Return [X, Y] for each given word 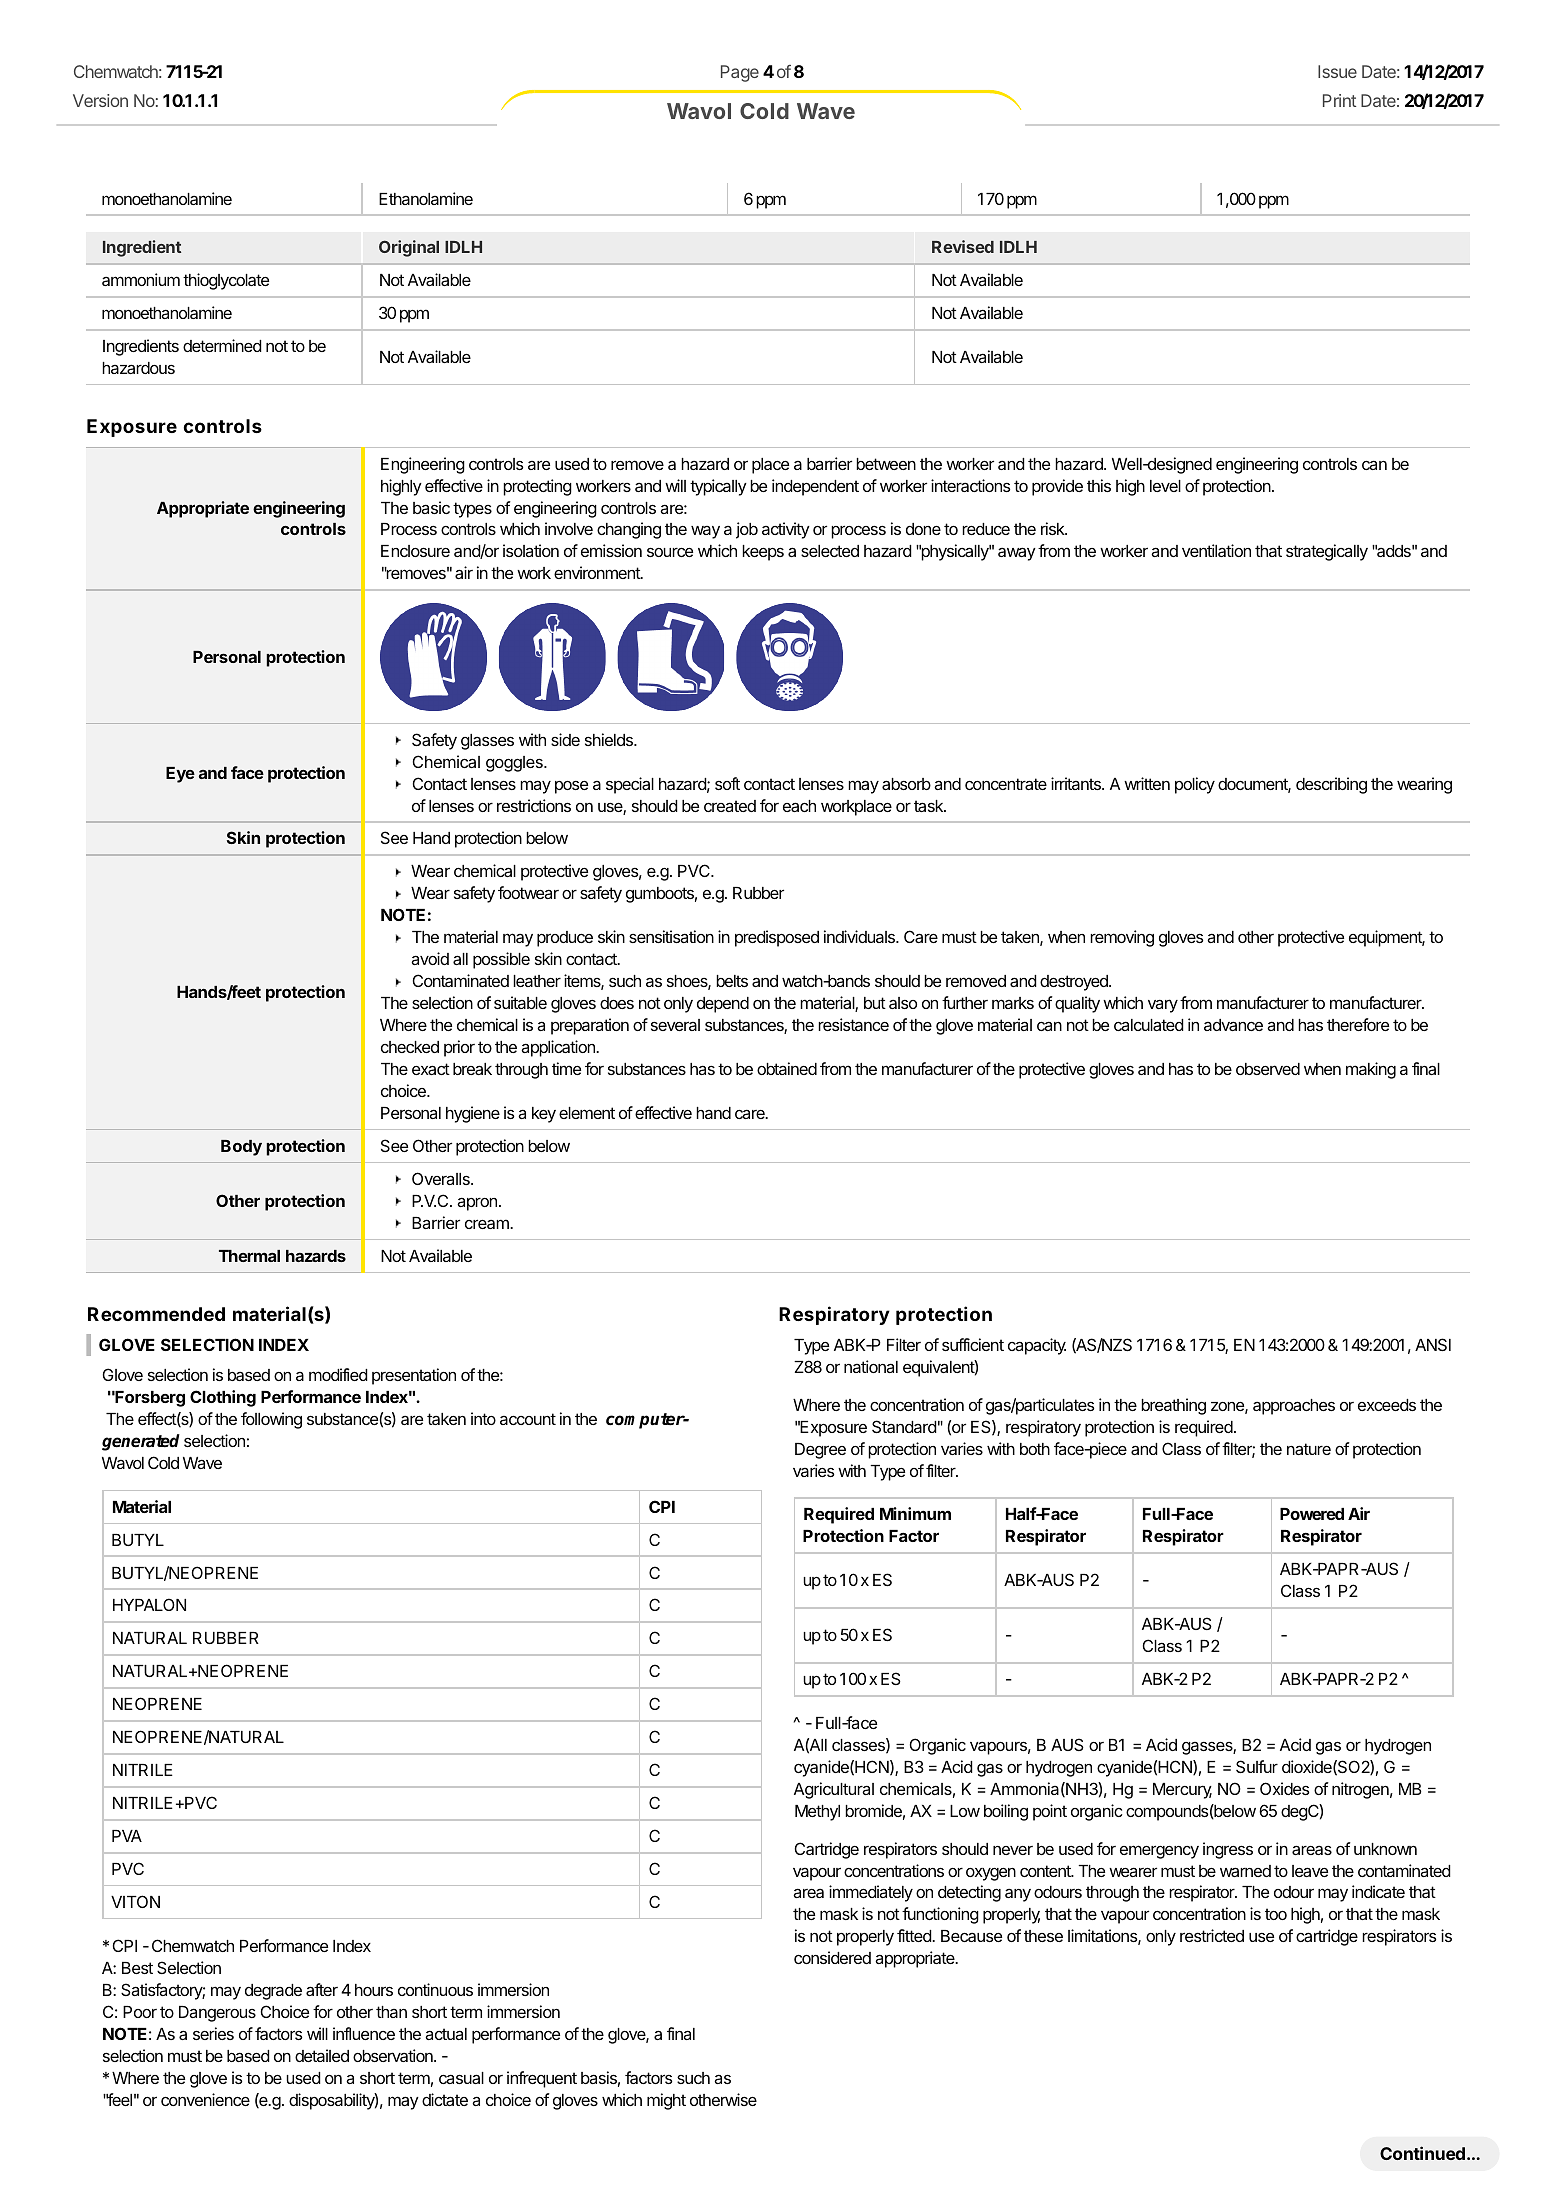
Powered [1312, 1514]
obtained [787, 1068]
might [666, 2101]
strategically [1327, 552]
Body [241, 1148]
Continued [1422, 2153]
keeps [763, 553]
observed [1268, 1069]
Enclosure [415, 551]
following [271, 1420]
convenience [205, 2099]
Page [740, 73]
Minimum [915, 1513]
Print [1339, 100]
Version [100, 100]
